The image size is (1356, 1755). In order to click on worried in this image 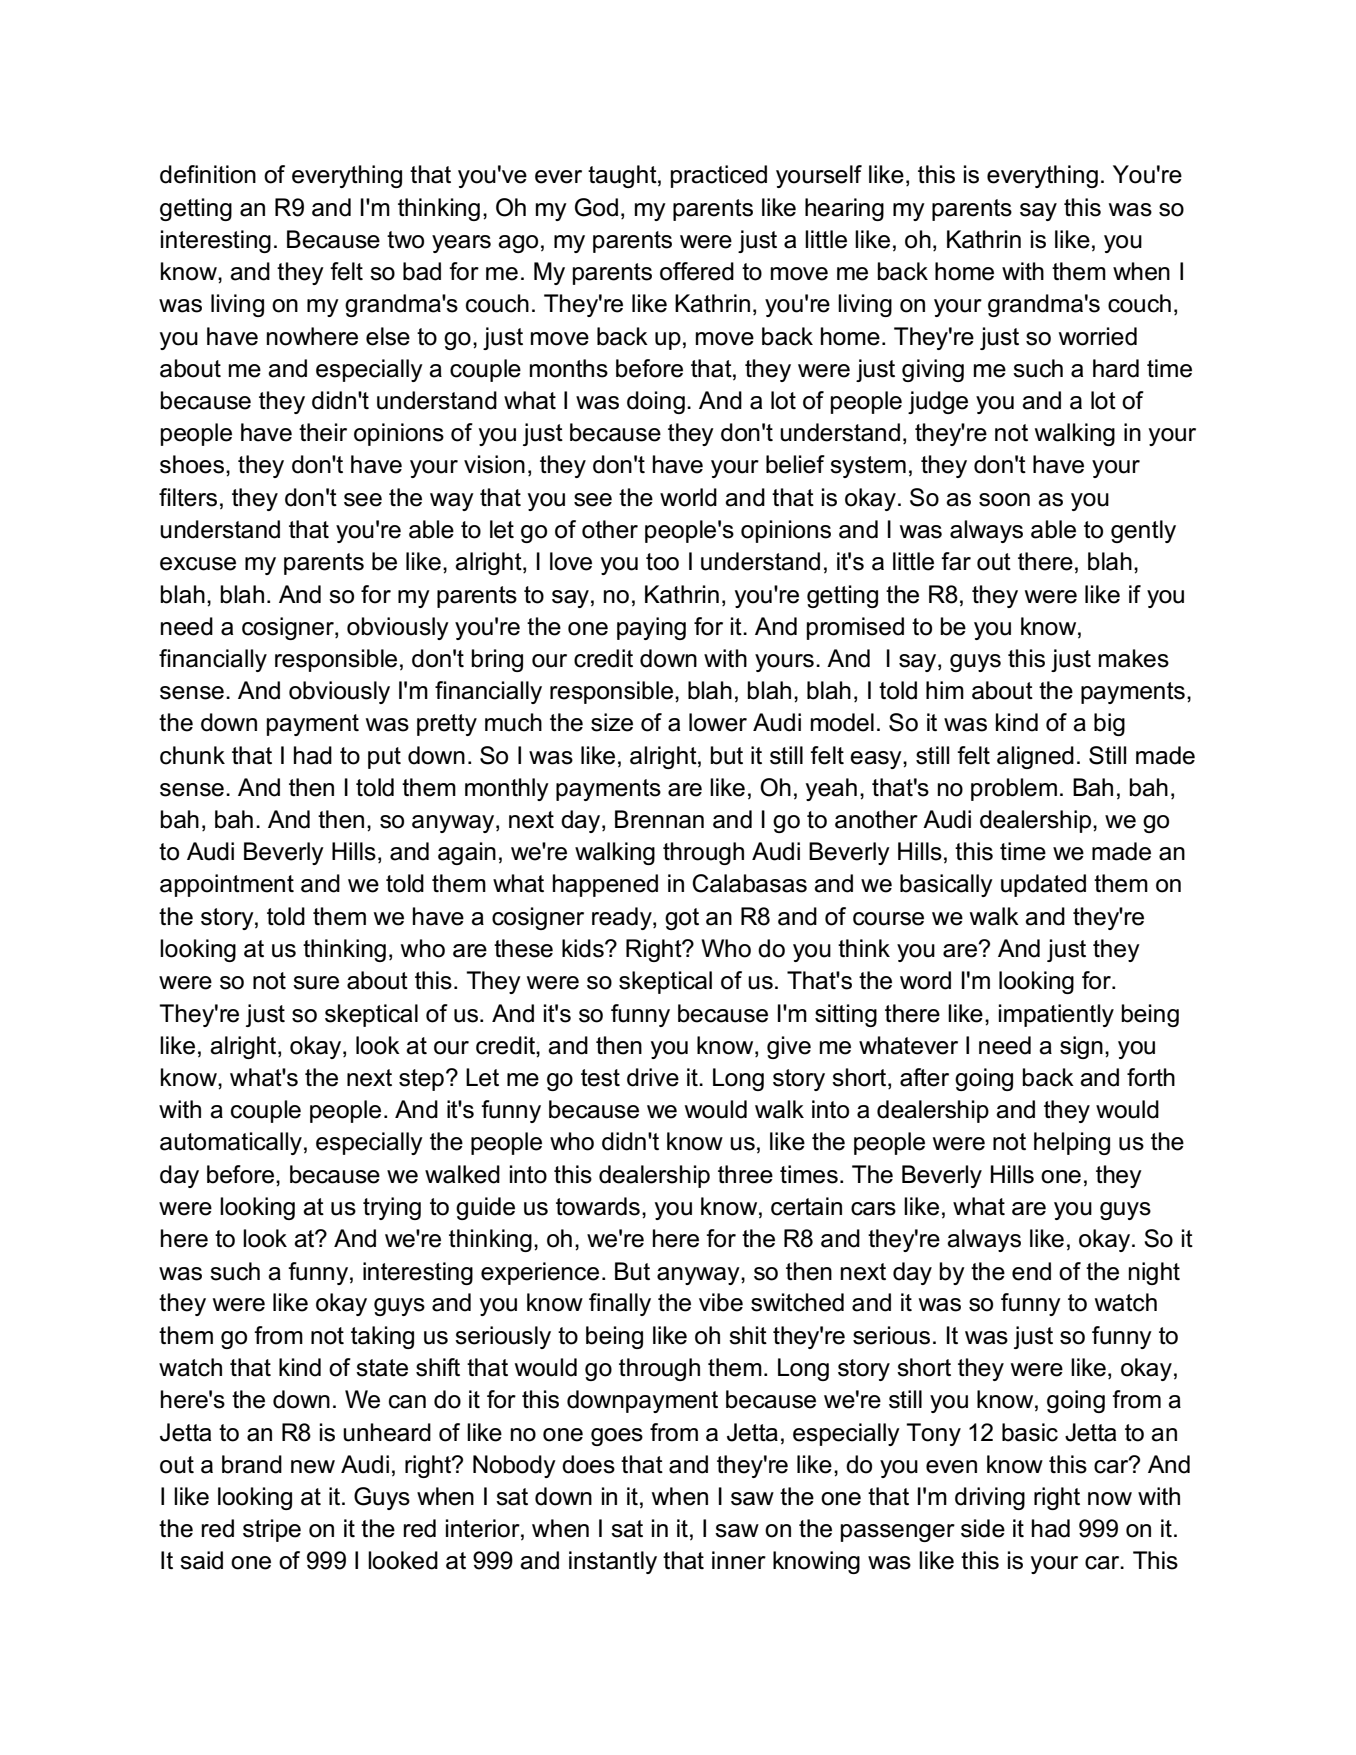, I will do `click(1098, 336)`.
